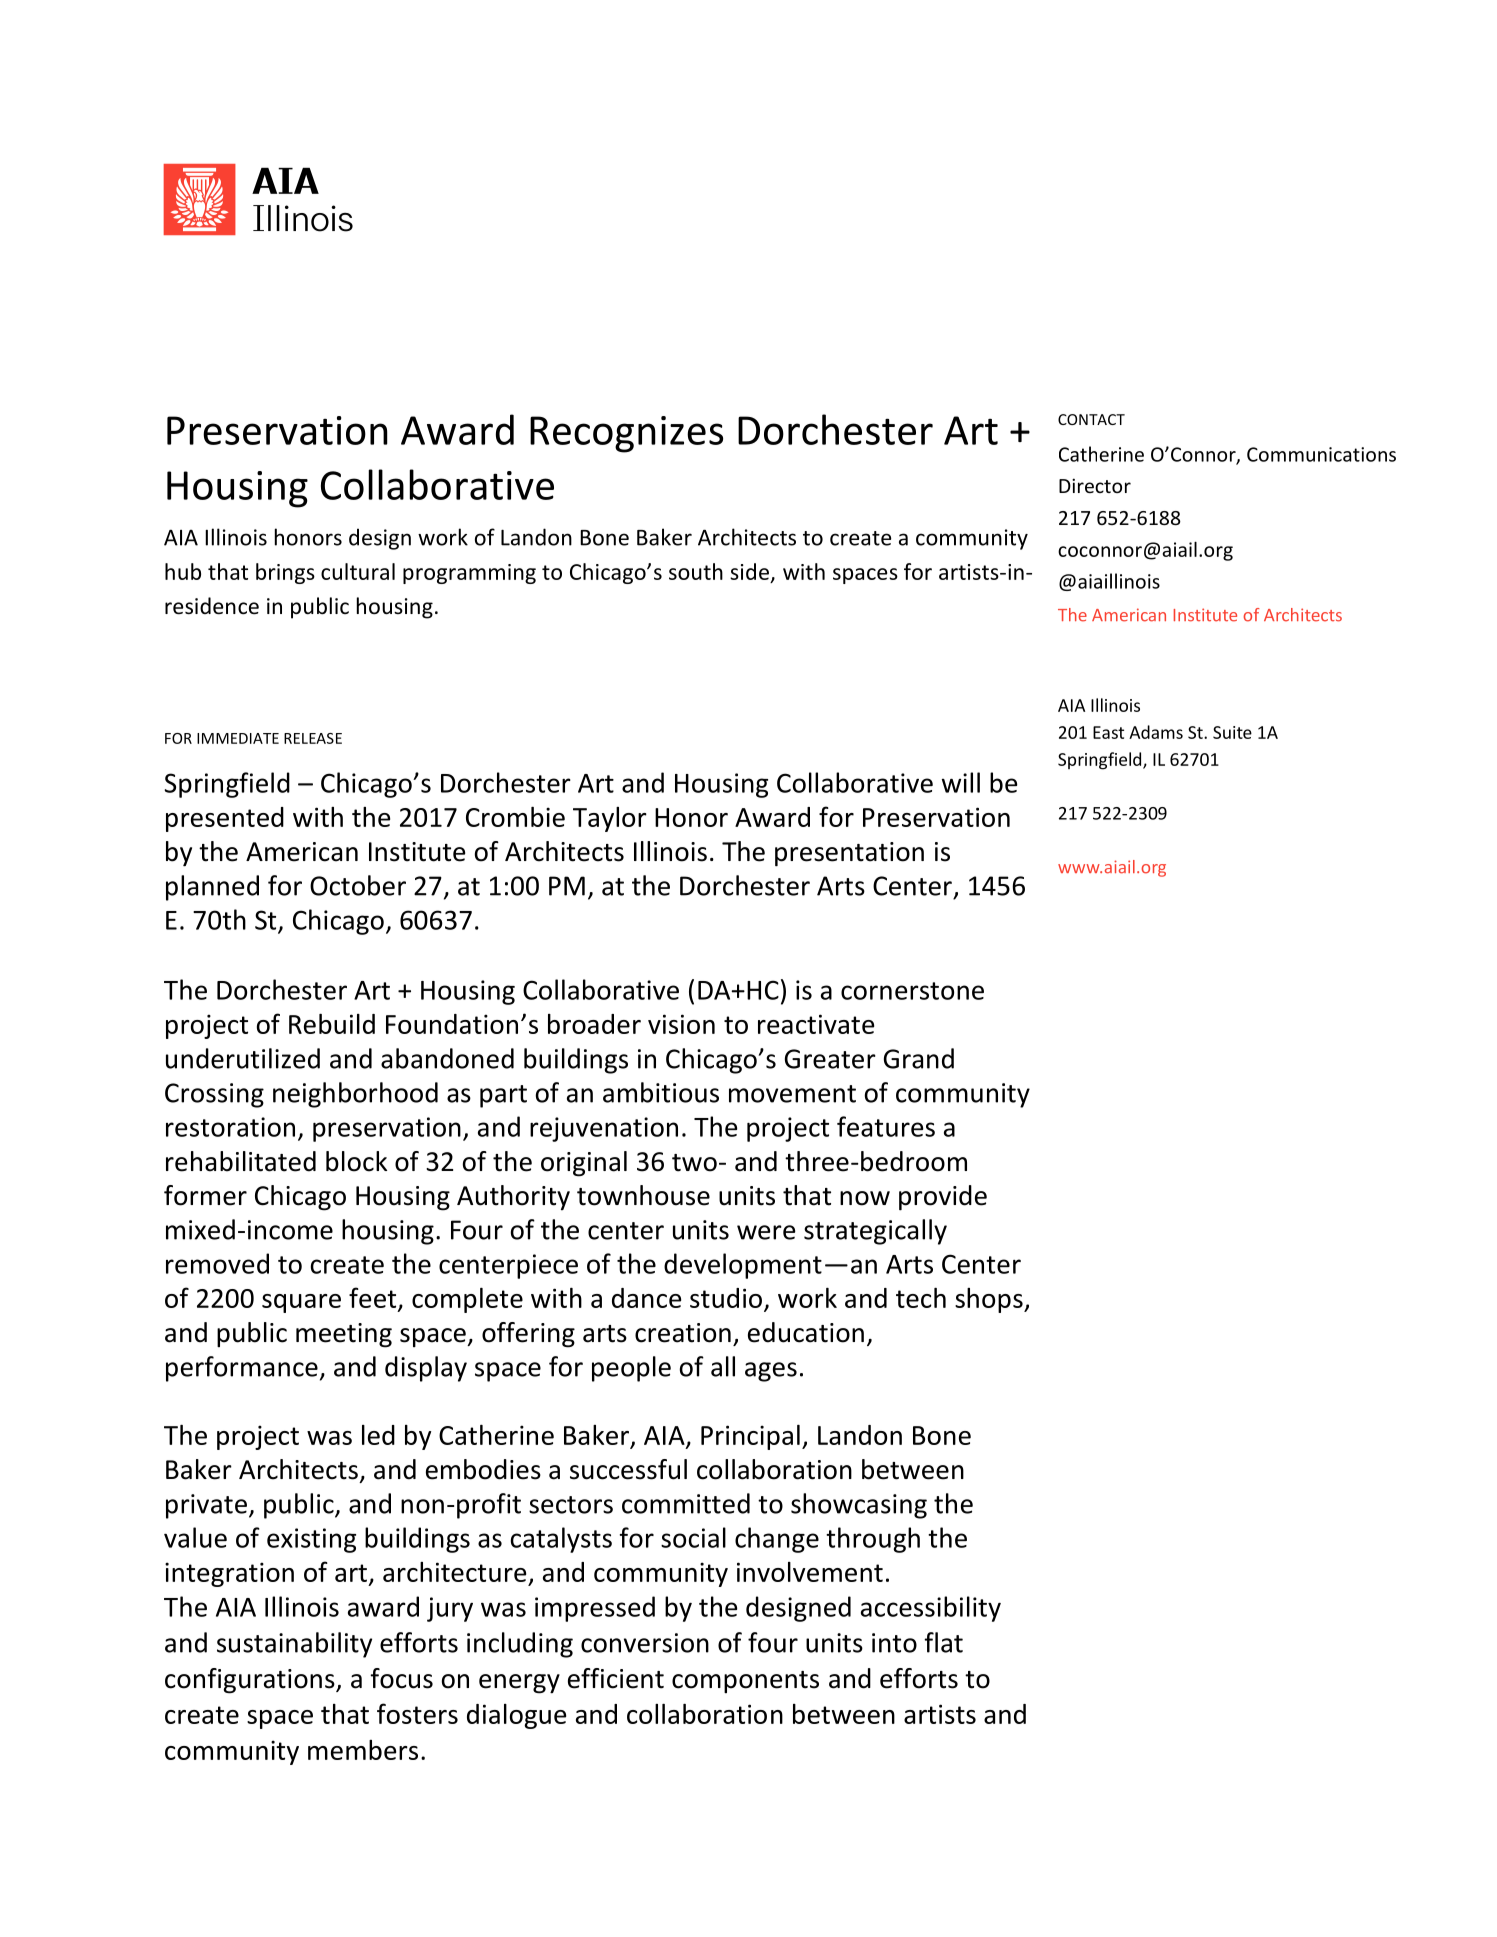 The height and width of the document is (1937, 1497). What do you see at coordinates (355, 1095) in the document?
I see `neighborhood` at bounding box center [355, 1095].
